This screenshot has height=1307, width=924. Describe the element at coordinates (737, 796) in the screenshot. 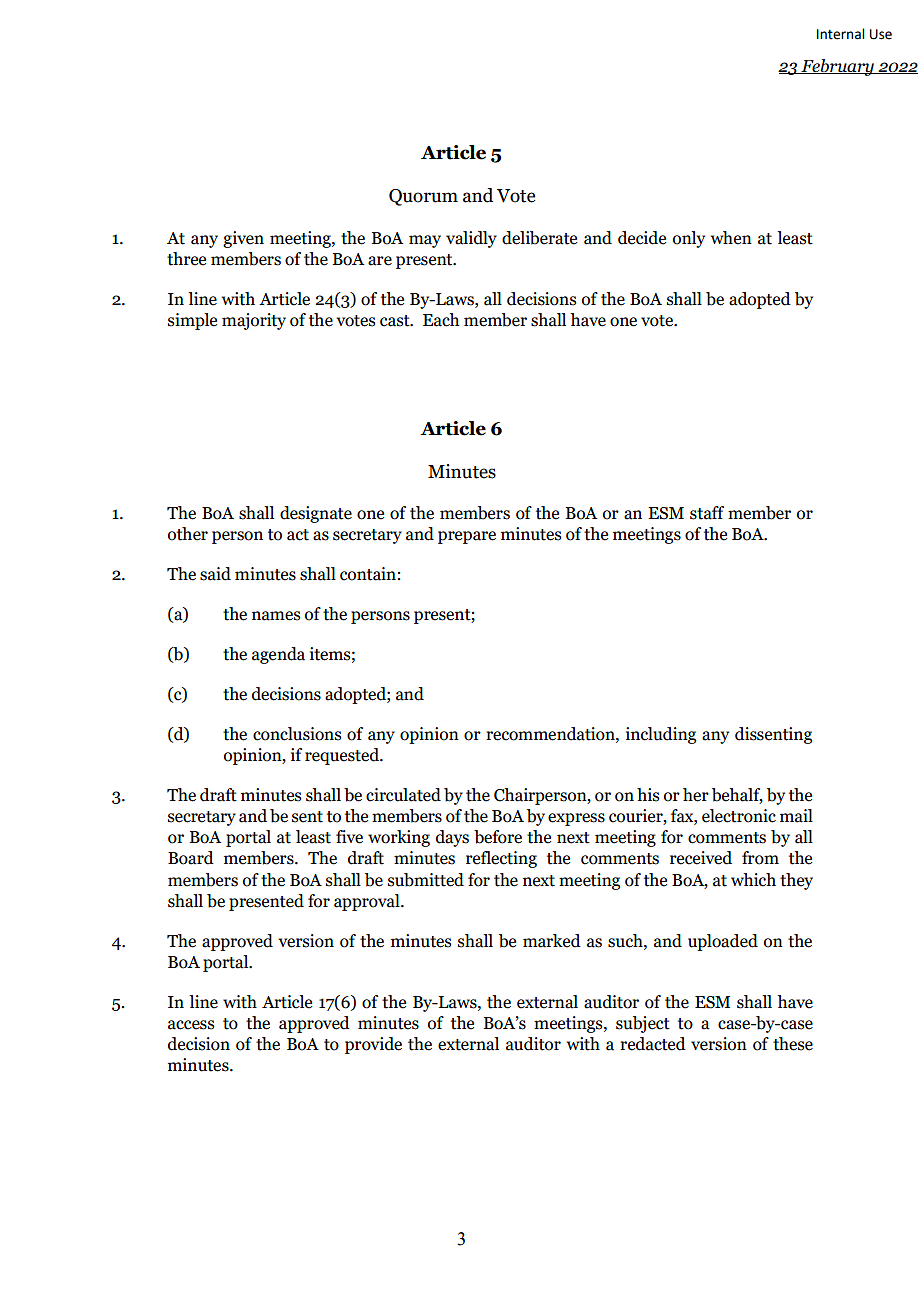

I see `behalf` at that location.
